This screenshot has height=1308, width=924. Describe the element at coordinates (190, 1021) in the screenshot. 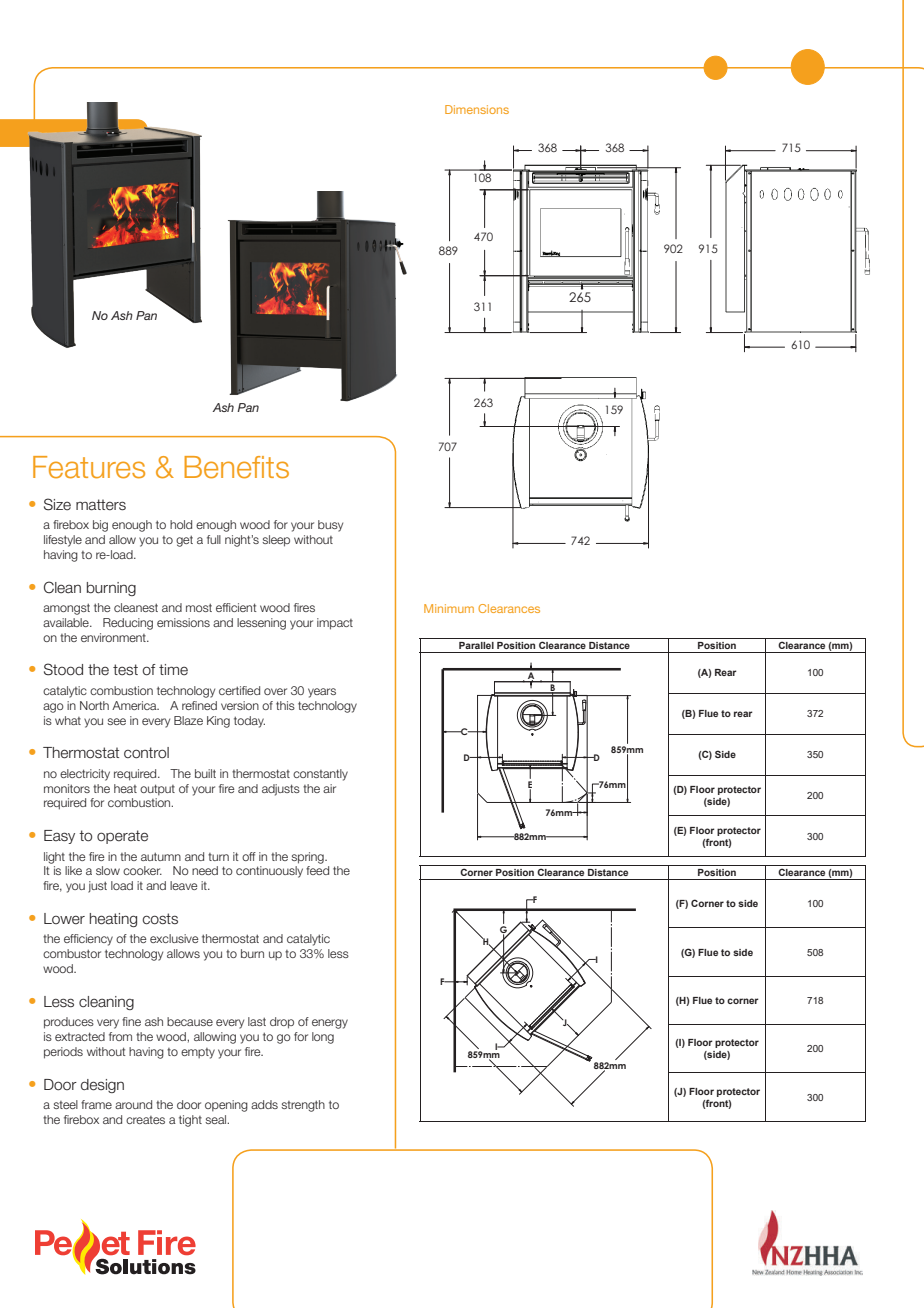

I see `because` at that location.
